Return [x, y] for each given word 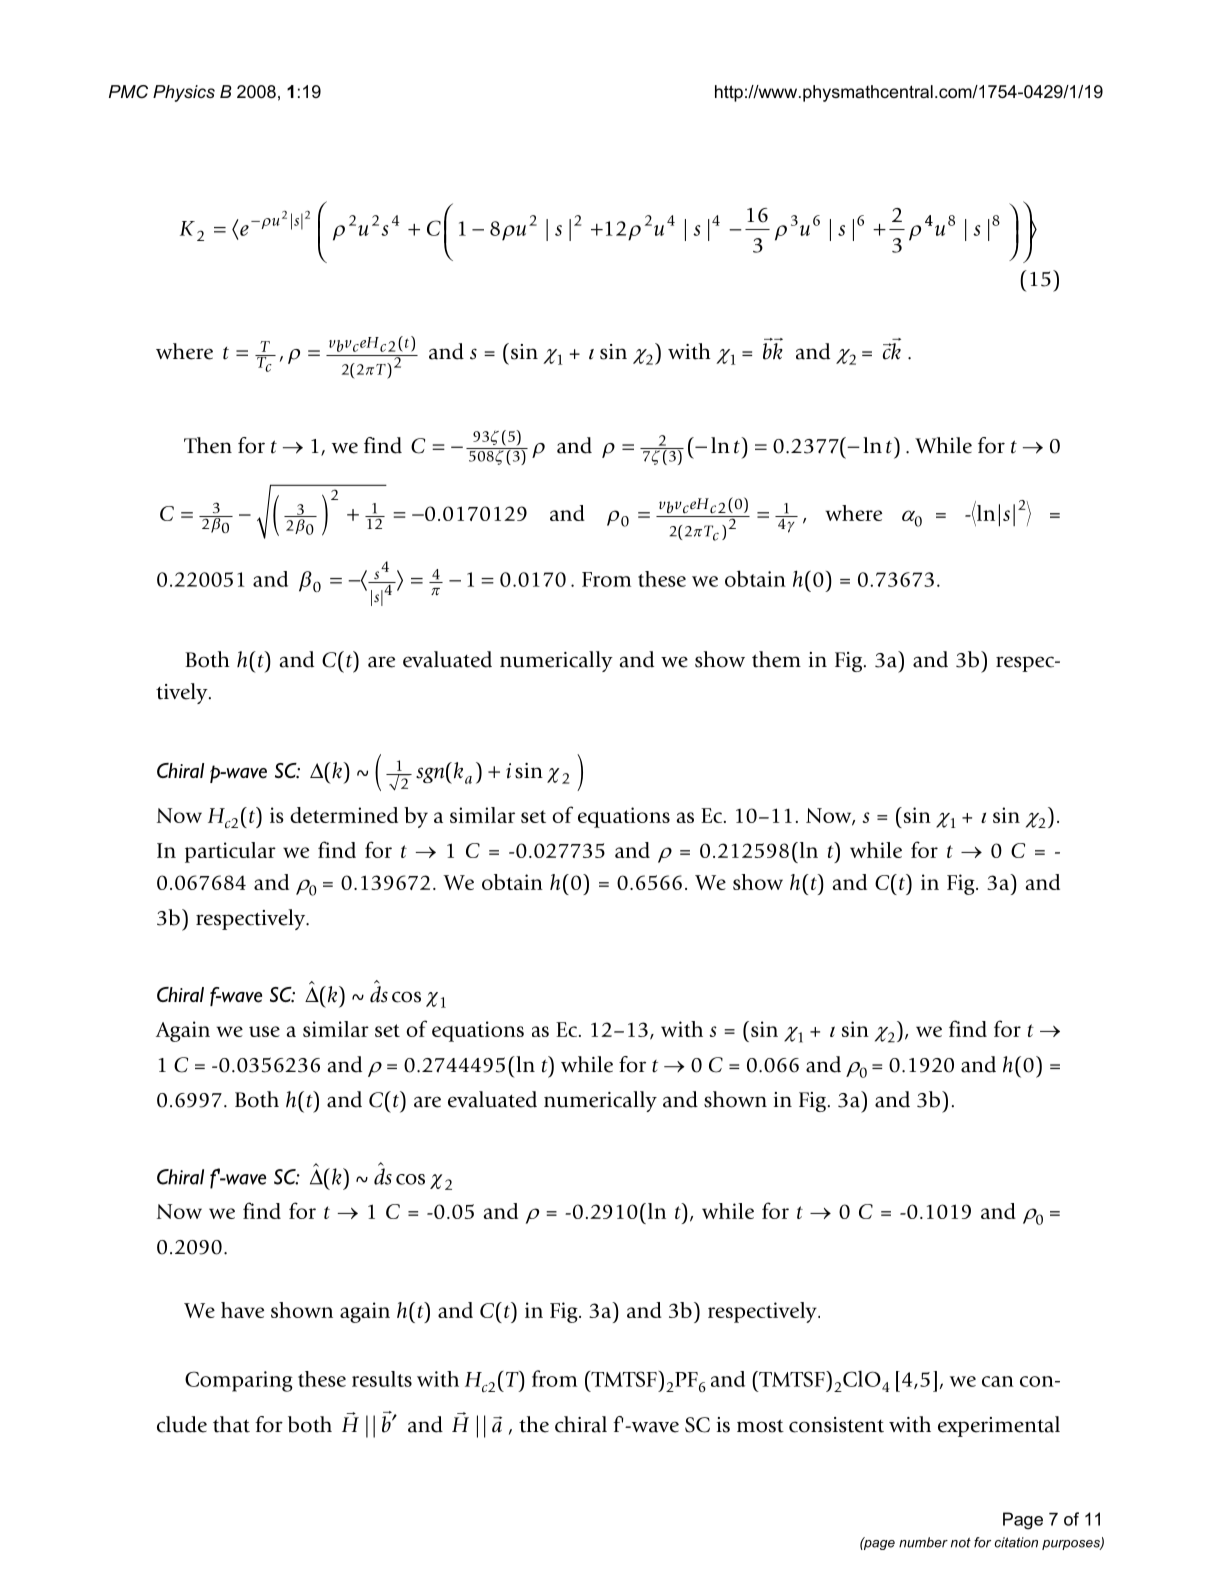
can [998, 1381]
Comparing [239, 1381]
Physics [184, 93]
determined [344, 815]
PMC [128, 92]
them [776, 659]
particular [230, 852]
